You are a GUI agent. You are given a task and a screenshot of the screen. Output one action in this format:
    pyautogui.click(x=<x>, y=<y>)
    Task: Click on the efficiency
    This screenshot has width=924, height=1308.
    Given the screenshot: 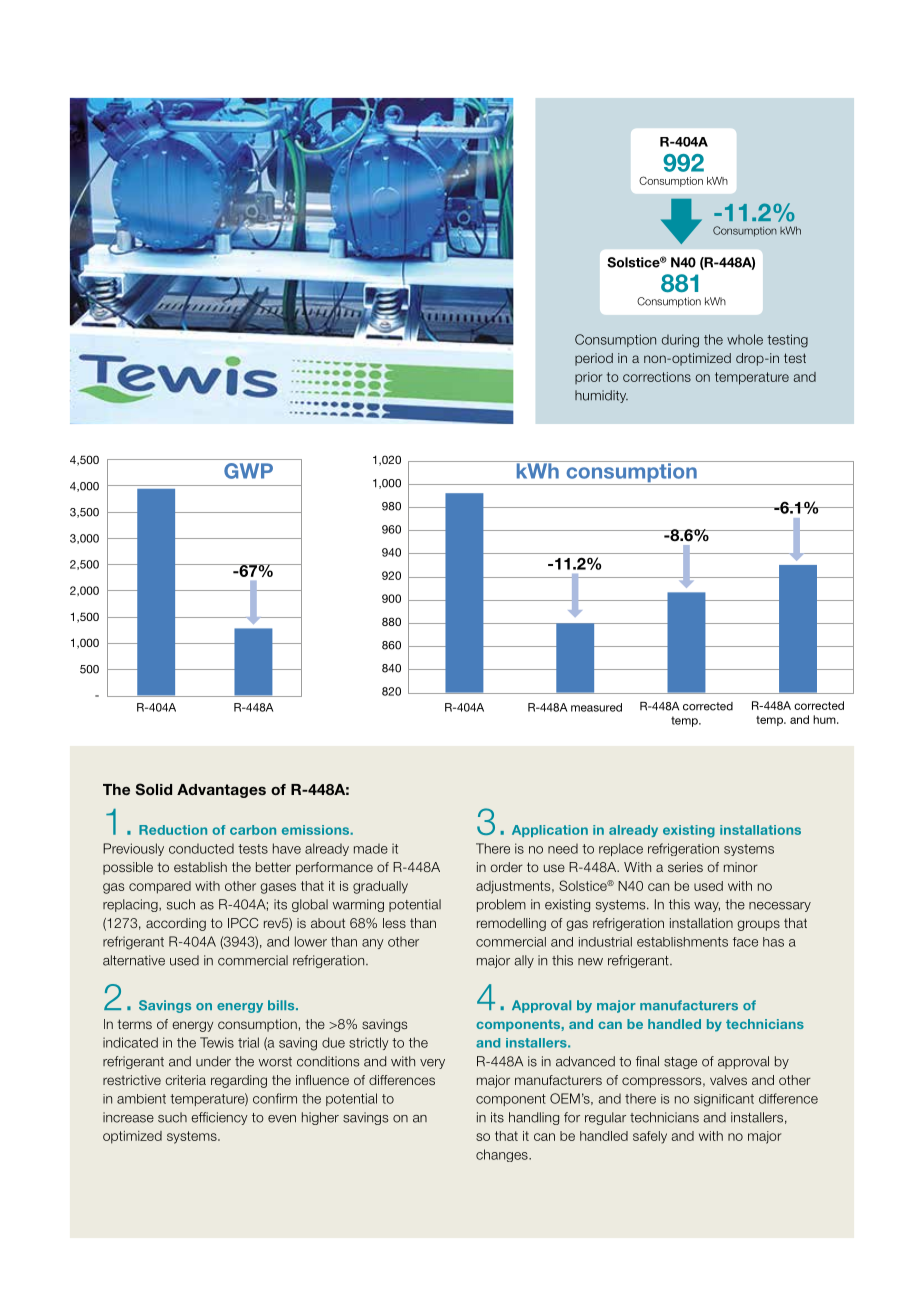 What is the action you would take?
    pyautogui.click(x=219, y=1118)
